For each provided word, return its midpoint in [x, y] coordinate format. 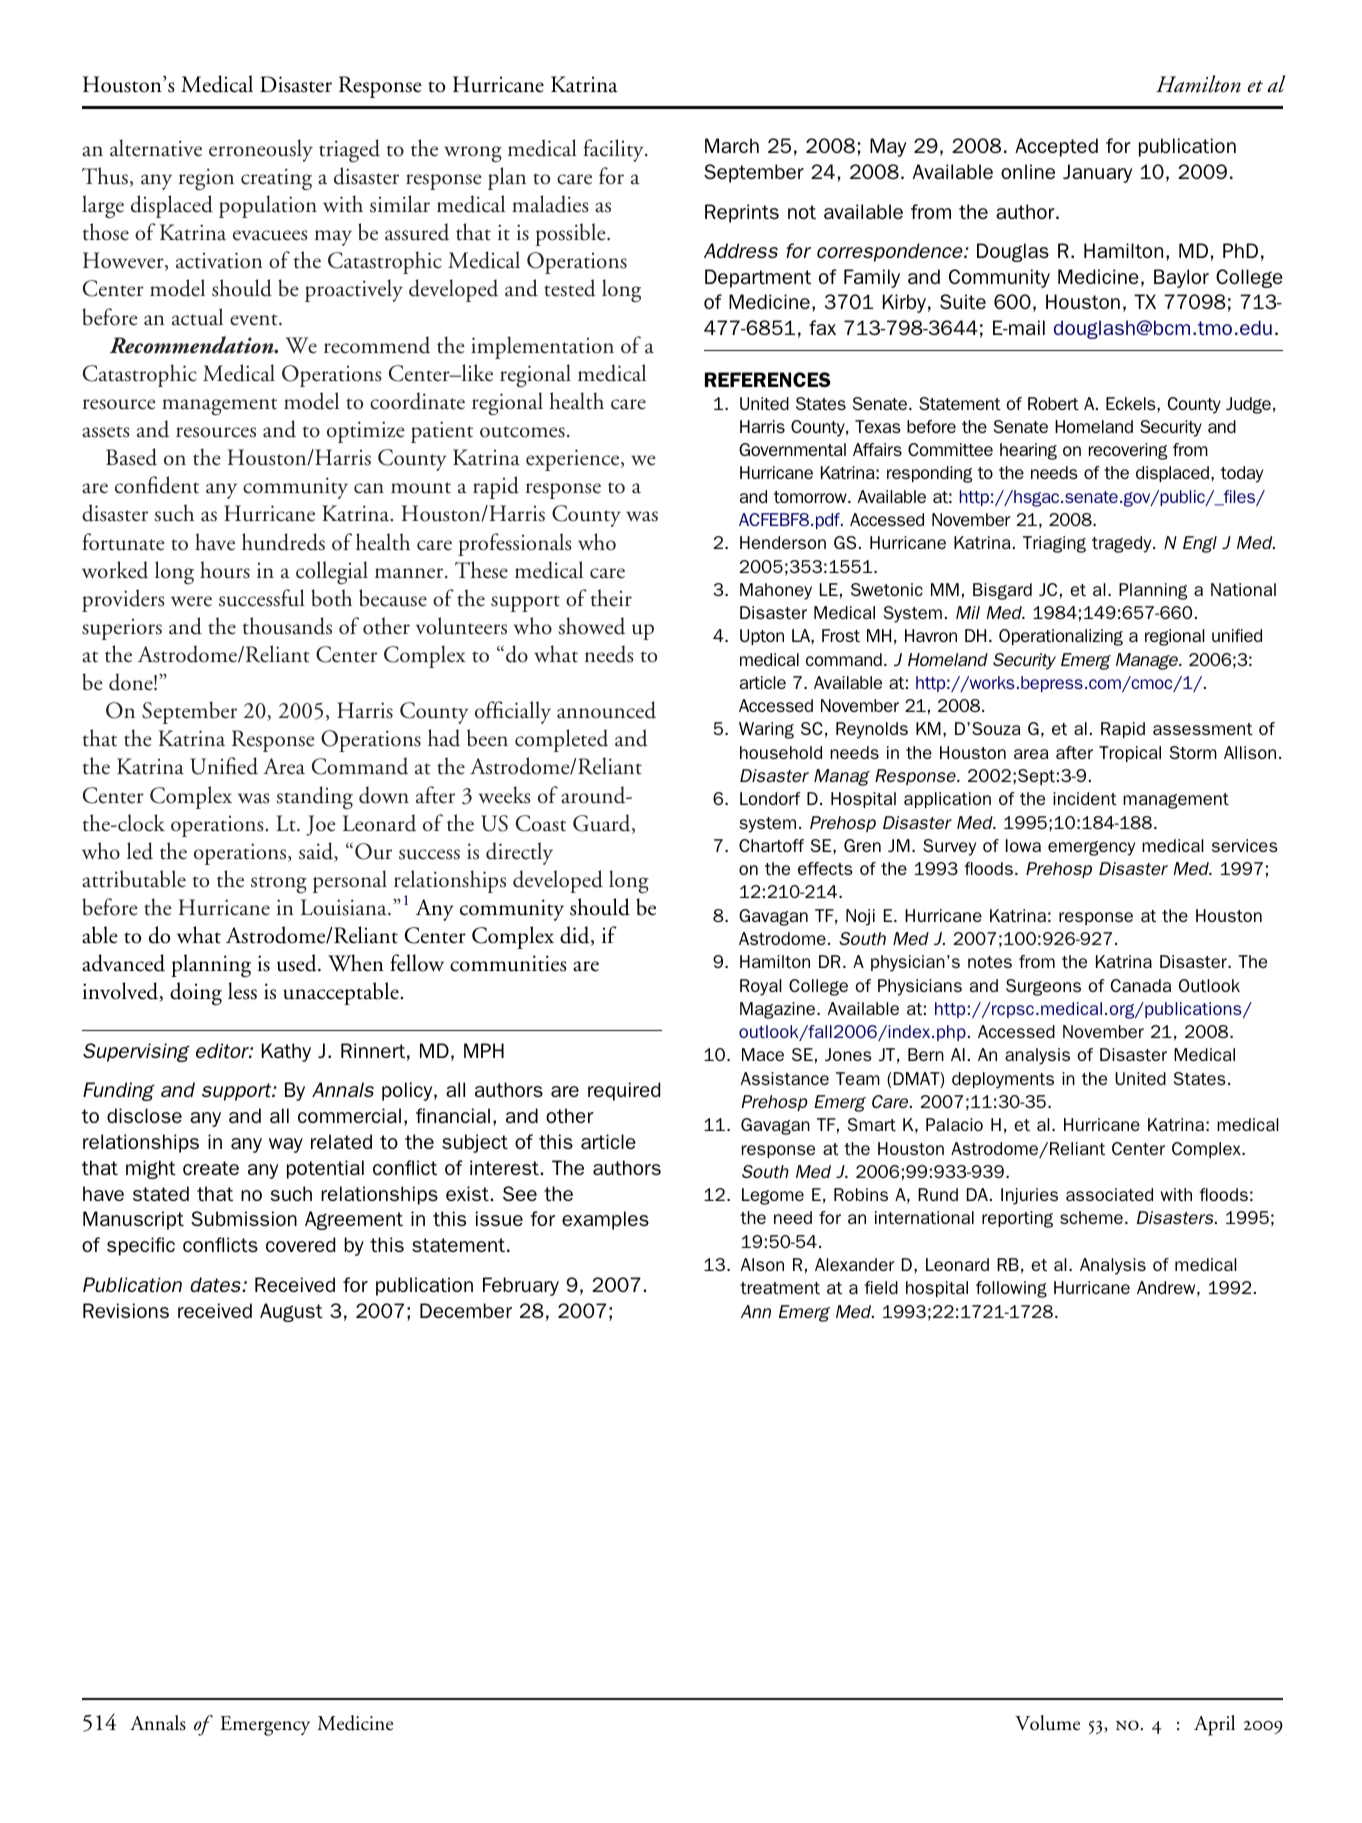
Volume [1047, 1723]
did [576, 936]
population [268, 206]
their [611, 598]
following [1011, 1289]
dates [216, 1284]
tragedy [1123, 544]
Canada [1141, 985]
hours [225, 570]
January [1097, 173]
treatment [780, 1288]
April [1214, 1725]
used [298, 963]
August [291, 1312]
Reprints [742, 213]
